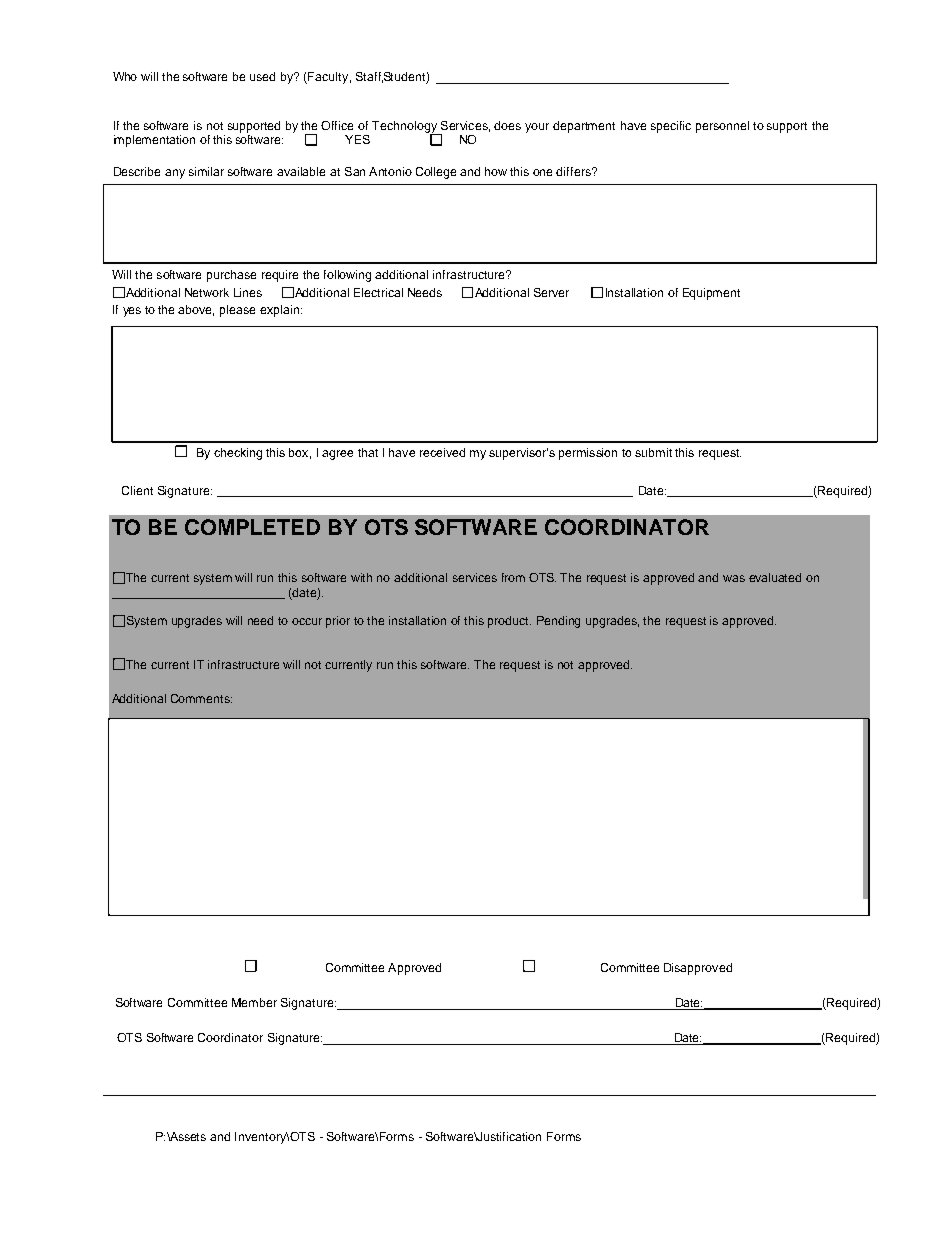 The image size is (952, 1233). Describe the element at coordinates (711, 294) in the image. I see `Equipment` at that location.
